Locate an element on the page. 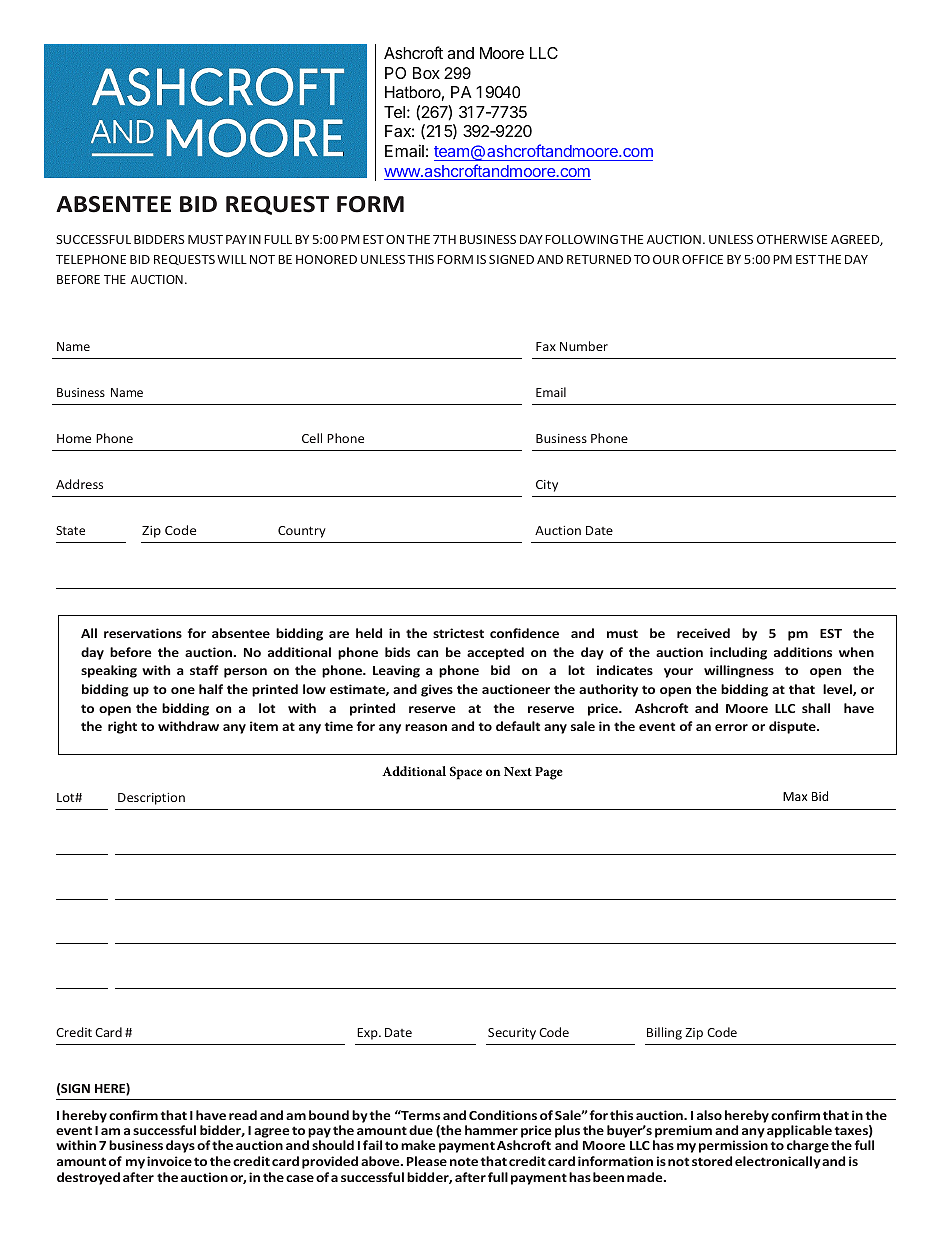 This image has width=952, height=1233. OTHERWISE is located at coordinates (792, 239).
